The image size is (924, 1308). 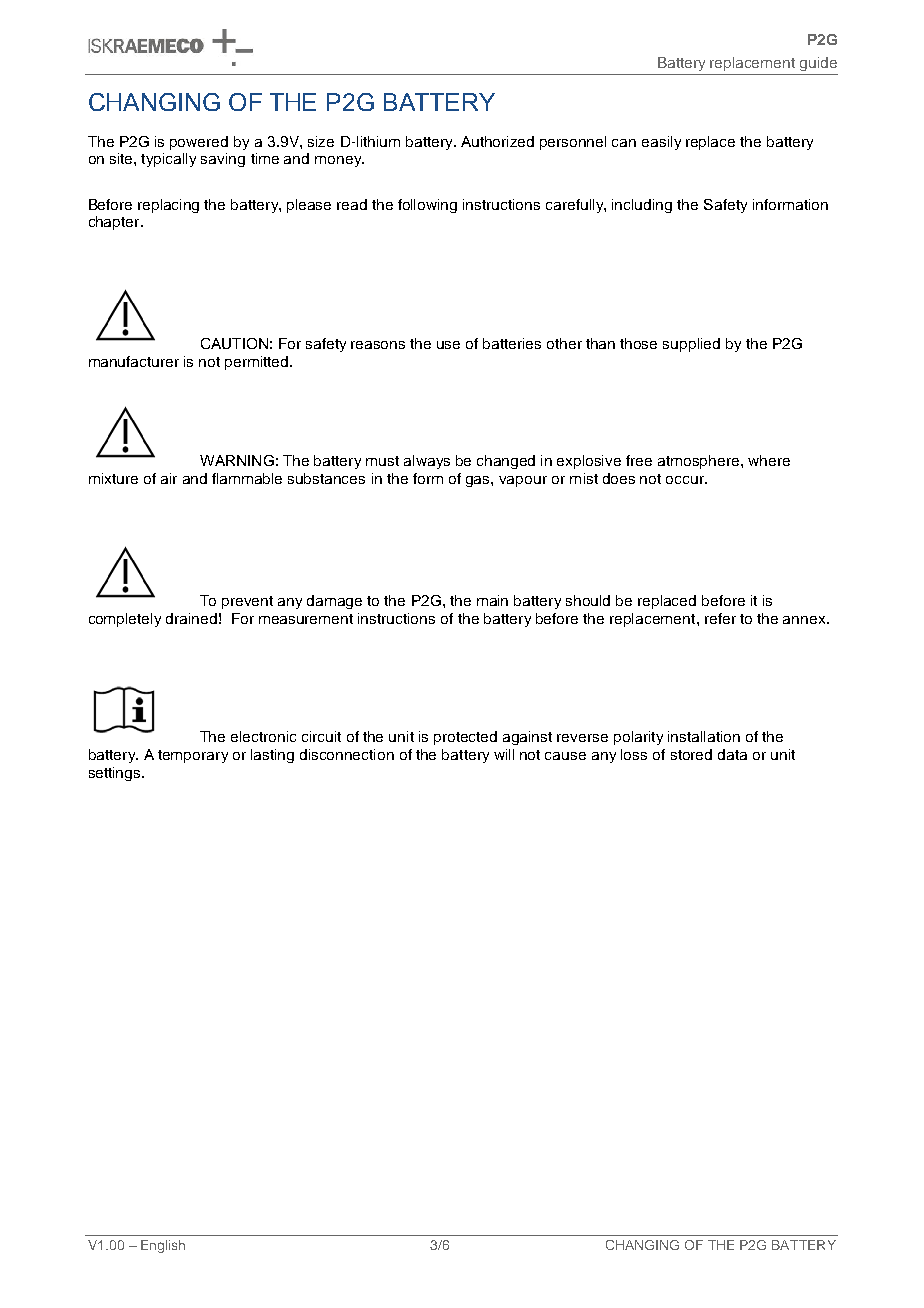 I want to click on permitted, so click(x=258, y=363).
